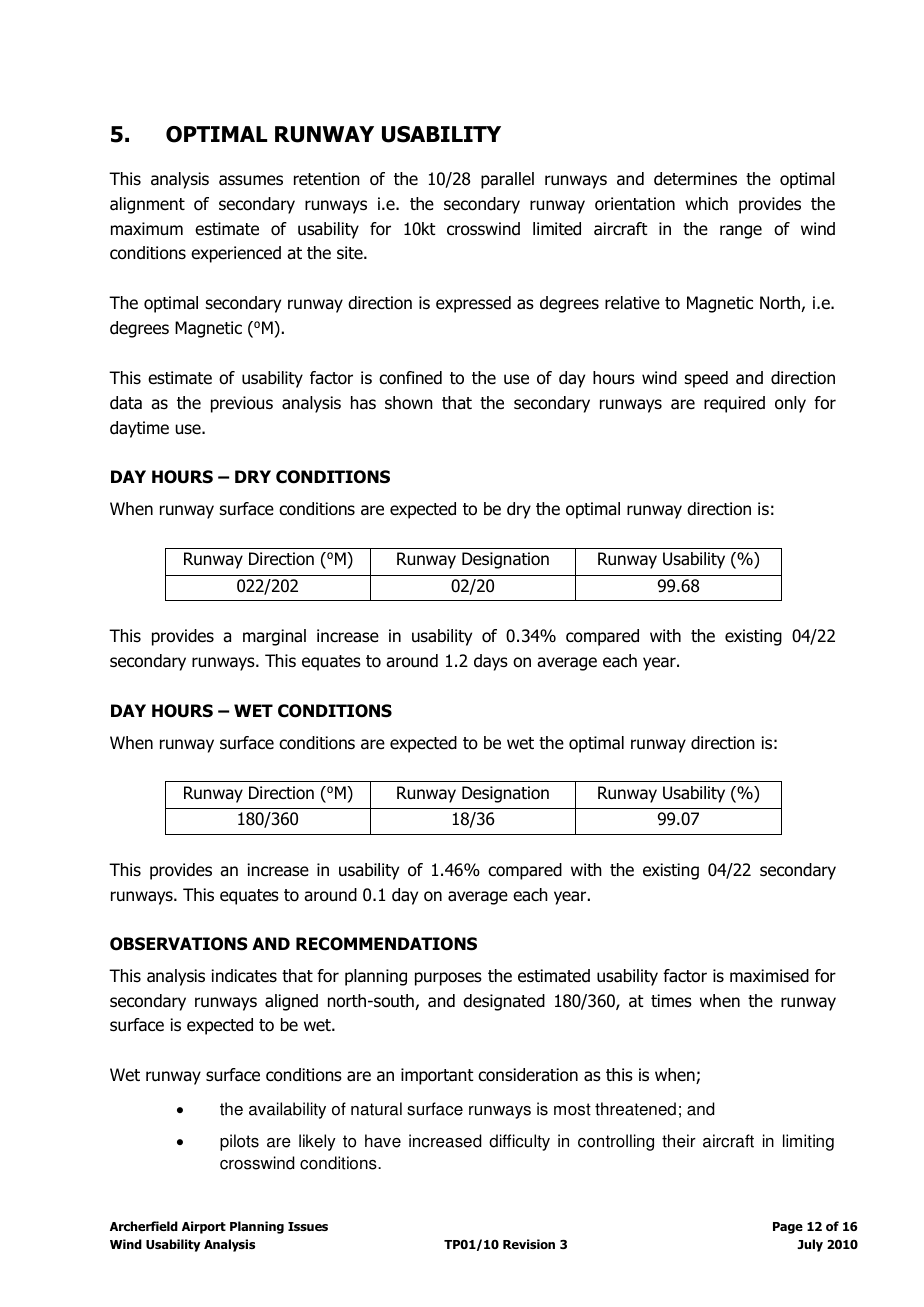  Describe the element at coordinates (529, 1244) in the screenshot. I see `Revision` at that location.
